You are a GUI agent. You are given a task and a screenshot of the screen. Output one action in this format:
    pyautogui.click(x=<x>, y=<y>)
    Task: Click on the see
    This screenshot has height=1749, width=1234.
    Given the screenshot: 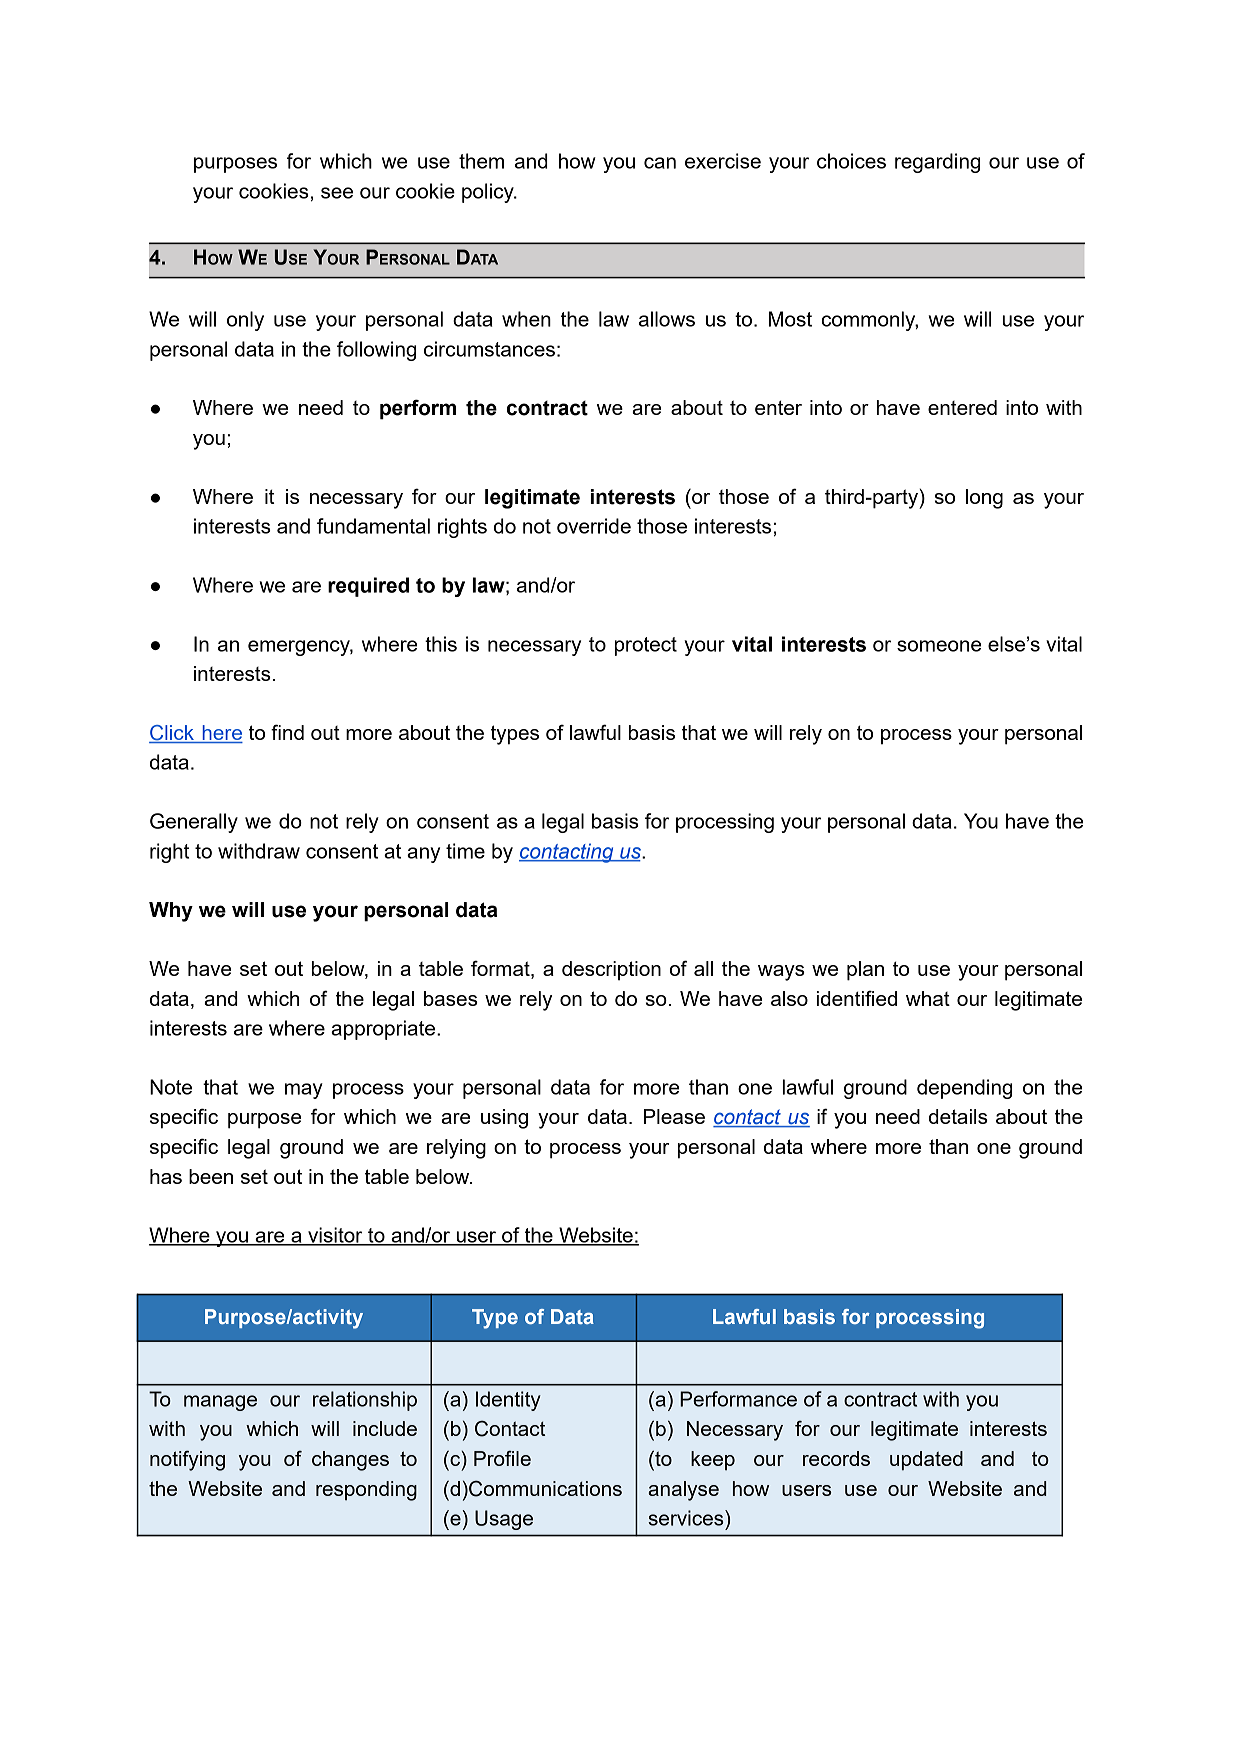 What is the action you would take?
    pyautogui.click(x=337, y=193)
